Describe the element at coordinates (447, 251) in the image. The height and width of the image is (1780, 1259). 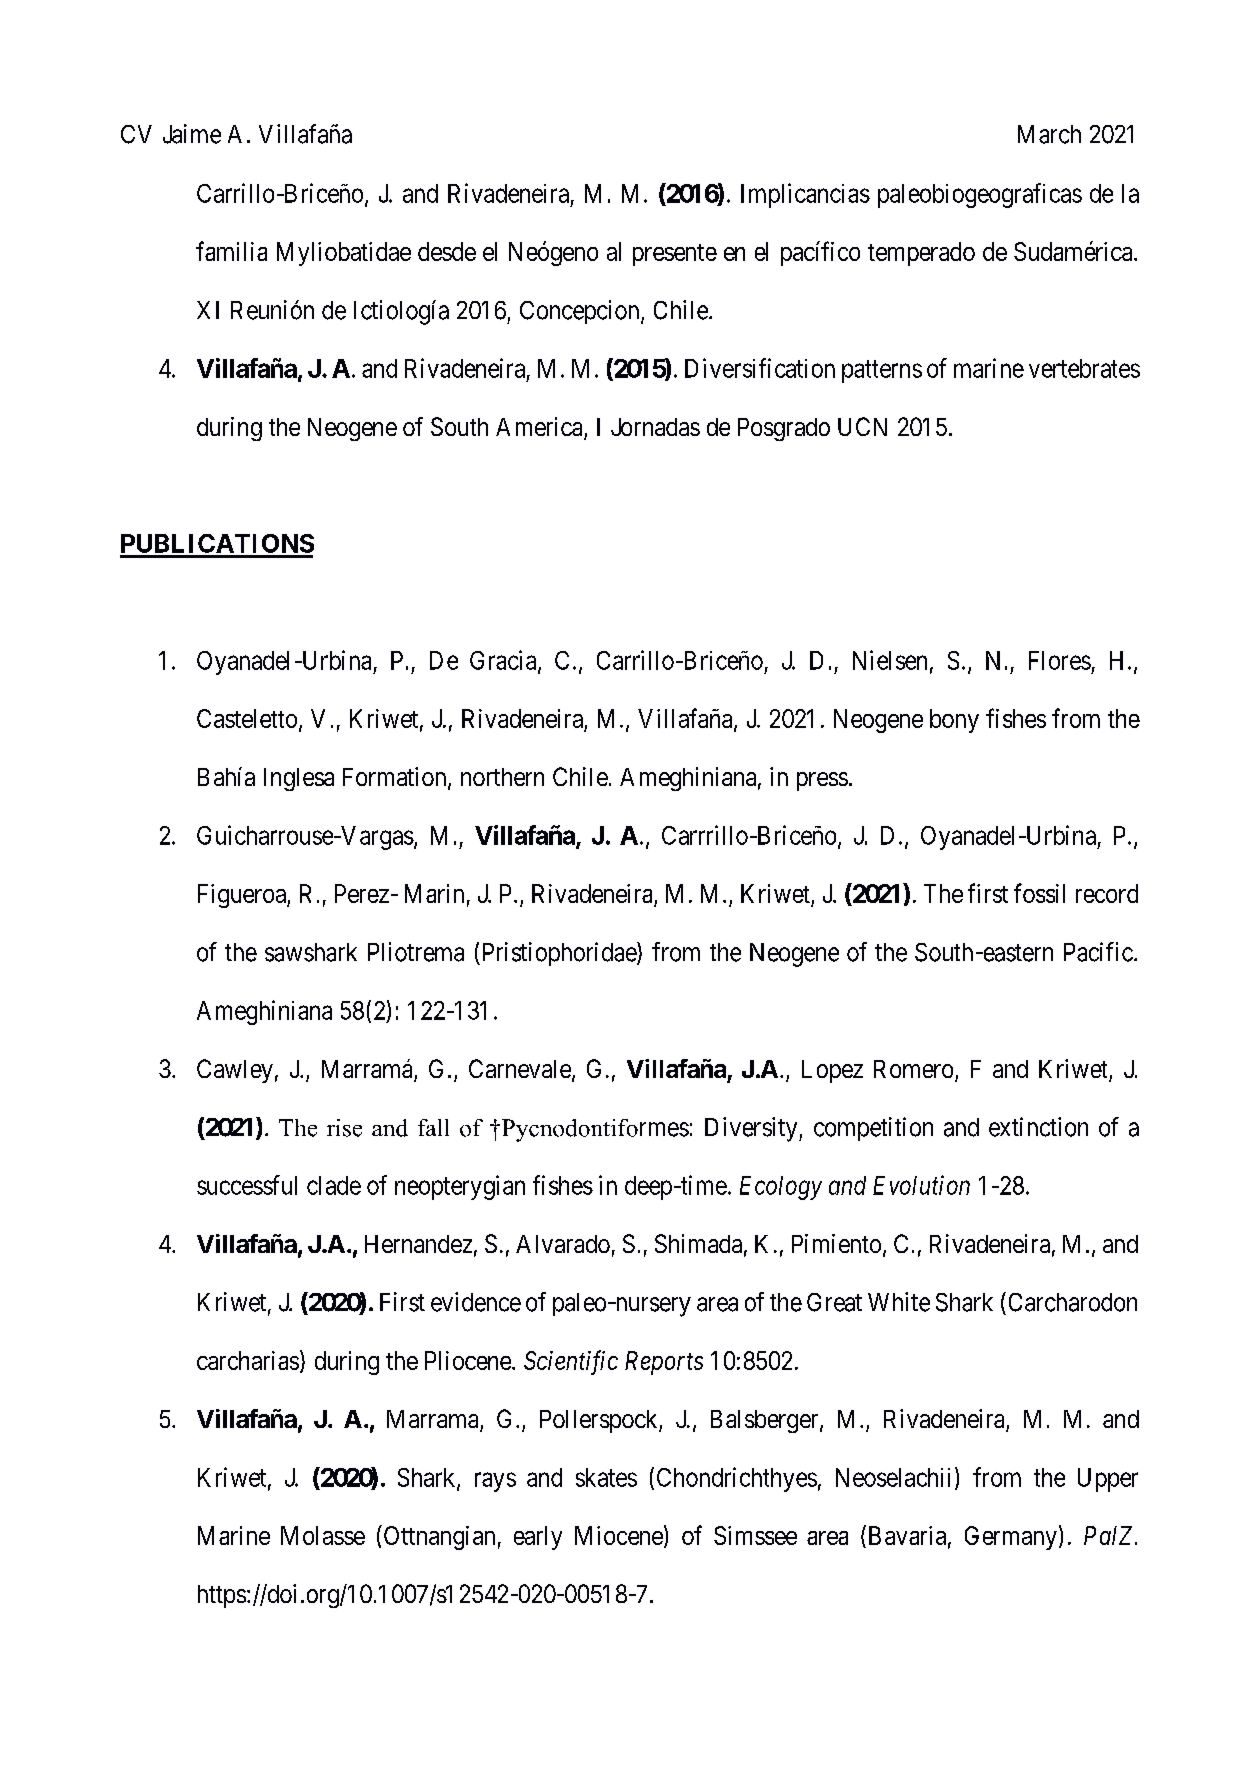
I see `desde` at that location.
